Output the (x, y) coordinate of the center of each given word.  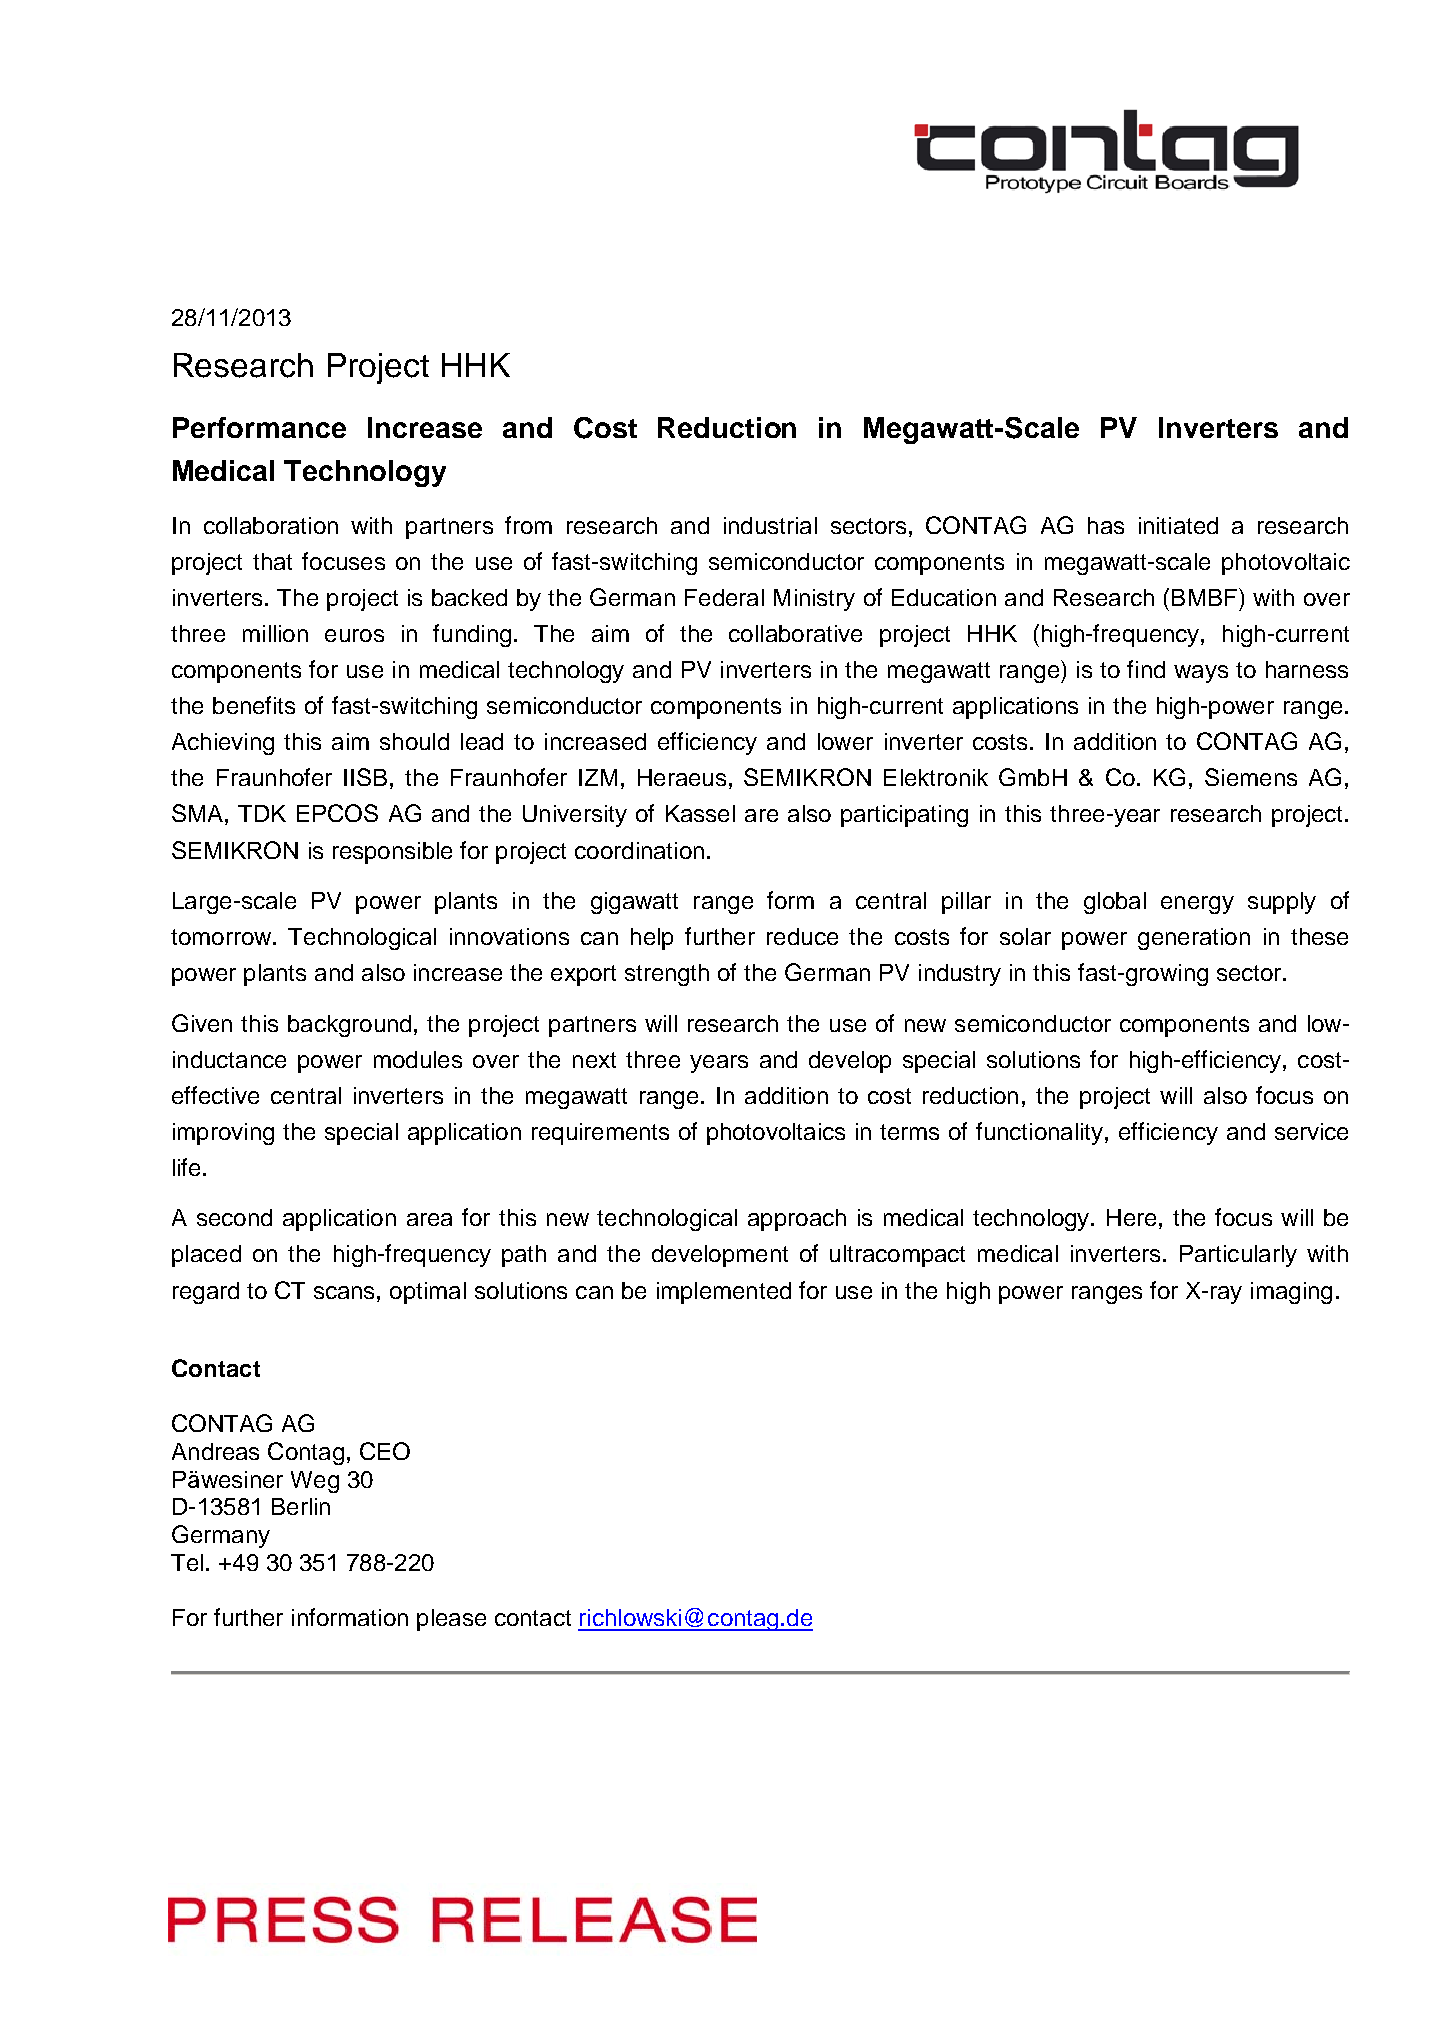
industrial (770, 525)
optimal (428, 1293)
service (1311, 1131)
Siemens (1251, 777)
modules (418, 1059)
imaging (1291, 1293)
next (594, 1060)
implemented (724, 1293)
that (272, 561)
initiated (1178, 525)
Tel (187, 1562)
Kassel (700, 813)
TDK (262, 813)
